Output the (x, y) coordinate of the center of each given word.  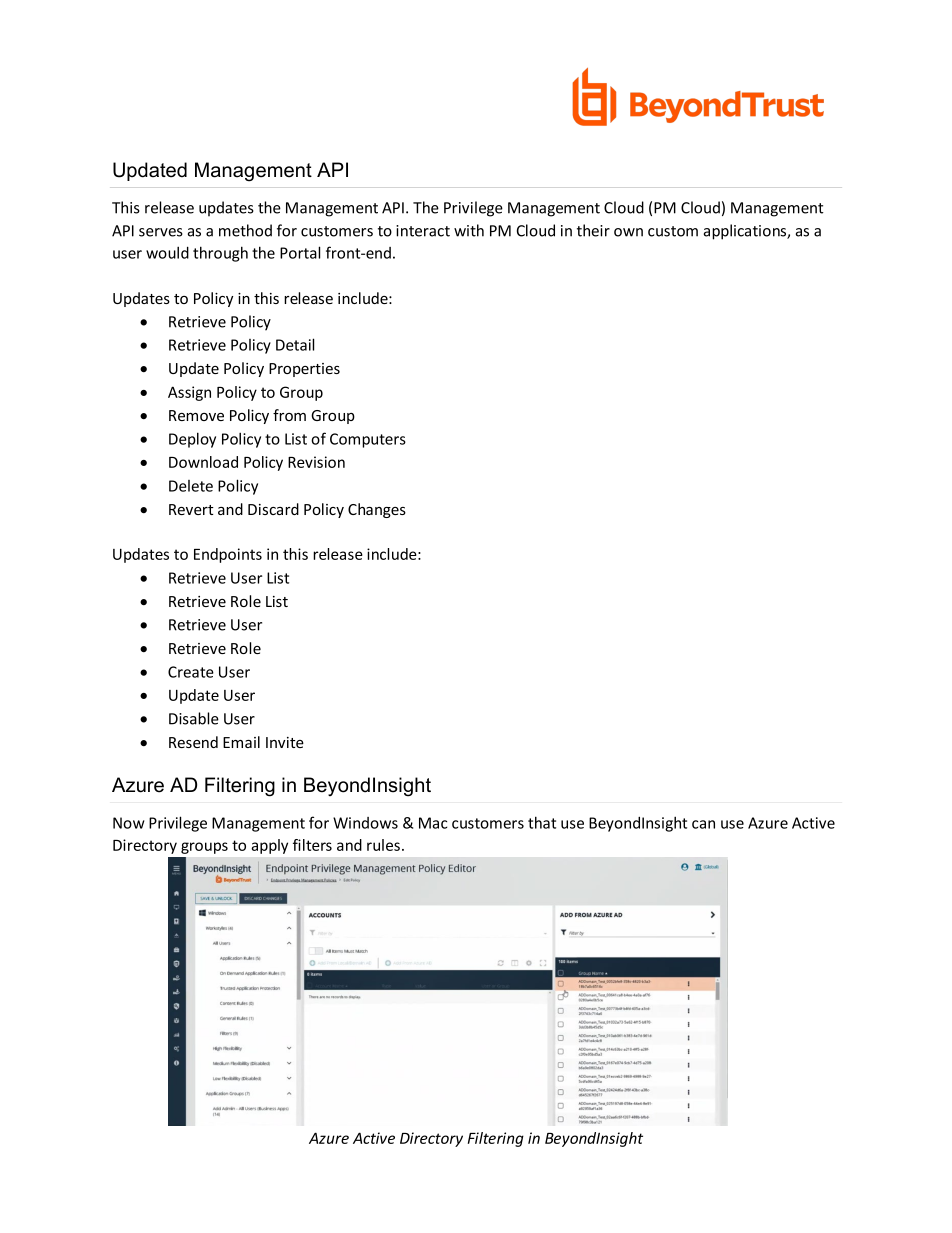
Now (129, 823)
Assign (189, 393)
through (220, 254)
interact (423, 231)
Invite (285, 742)
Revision (316, 462)
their (593, 230)
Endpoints (228, 555)
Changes (377, 510)
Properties (304, 370)
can (703, 824)
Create (191, 672)
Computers (368, 440)
